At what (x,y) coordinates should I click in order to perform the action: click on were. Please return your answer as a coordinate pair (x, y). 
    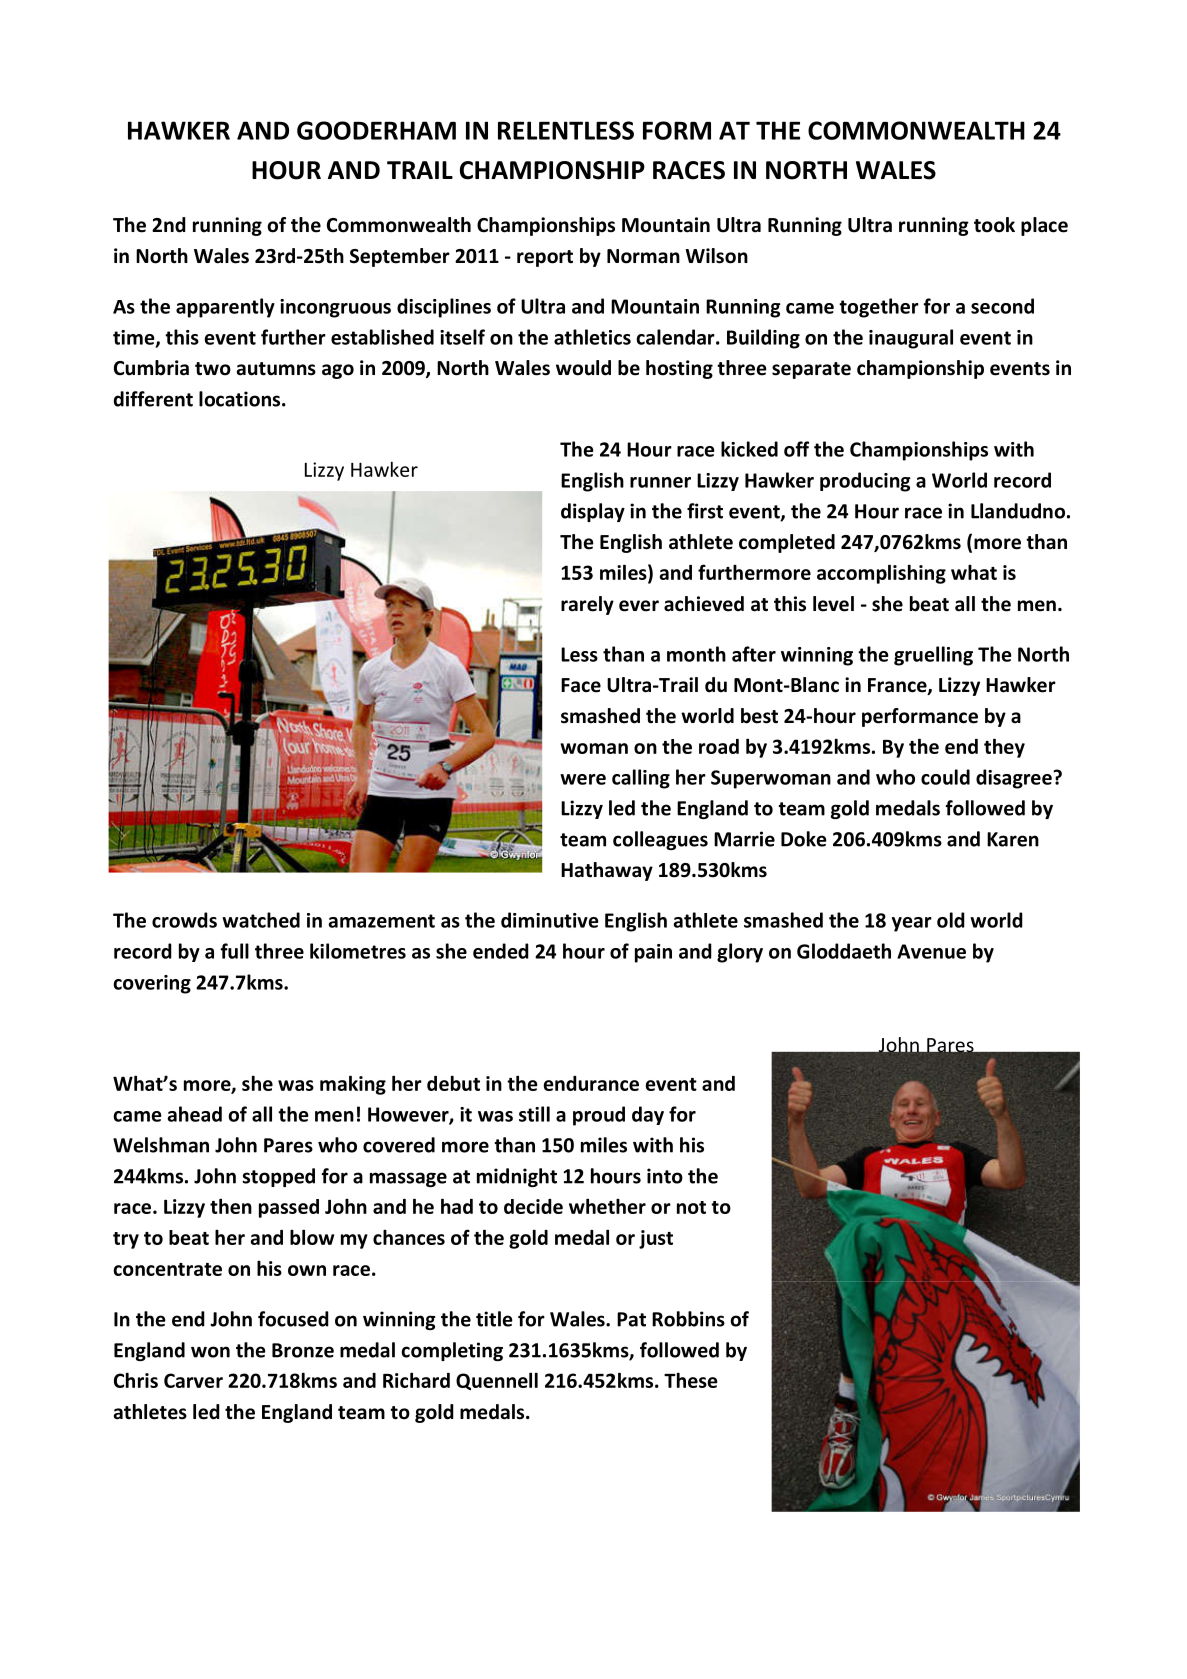
    Looking at the image, I should click on (583, 779).
